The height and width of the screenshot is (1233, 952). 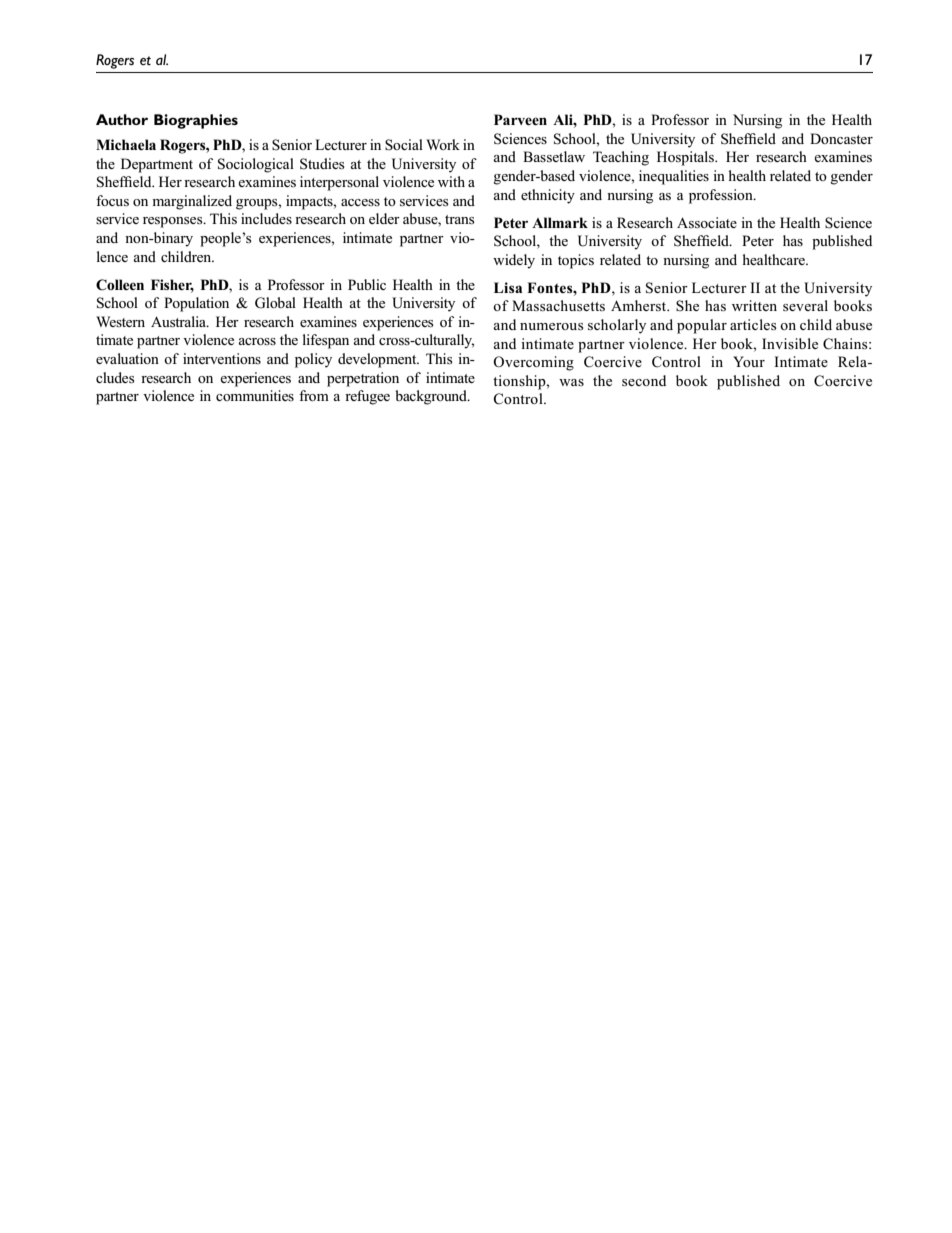 I want to click on background, so click(x=432, y=397).
